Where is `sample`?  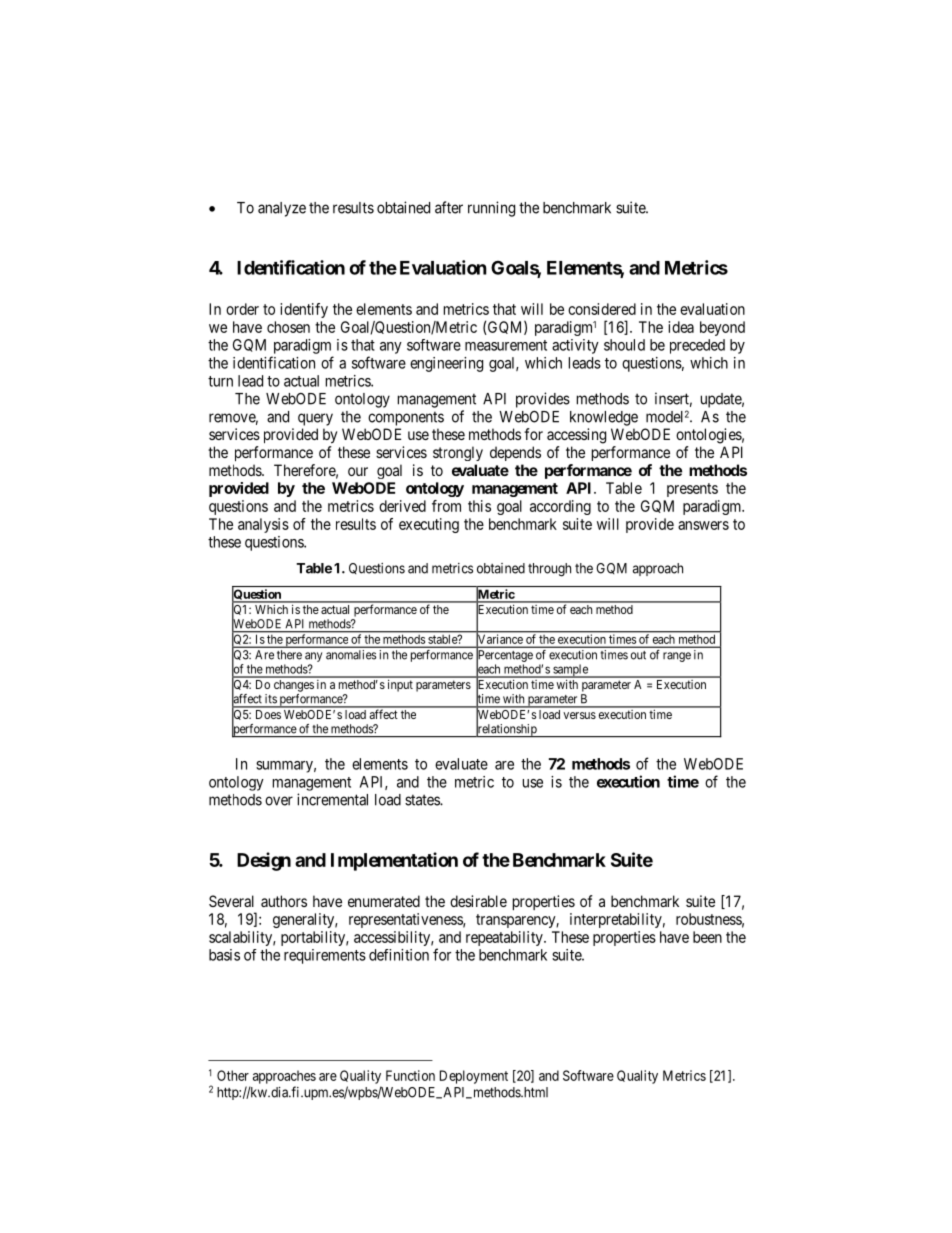 sample is located at coordinates (570, 671).
